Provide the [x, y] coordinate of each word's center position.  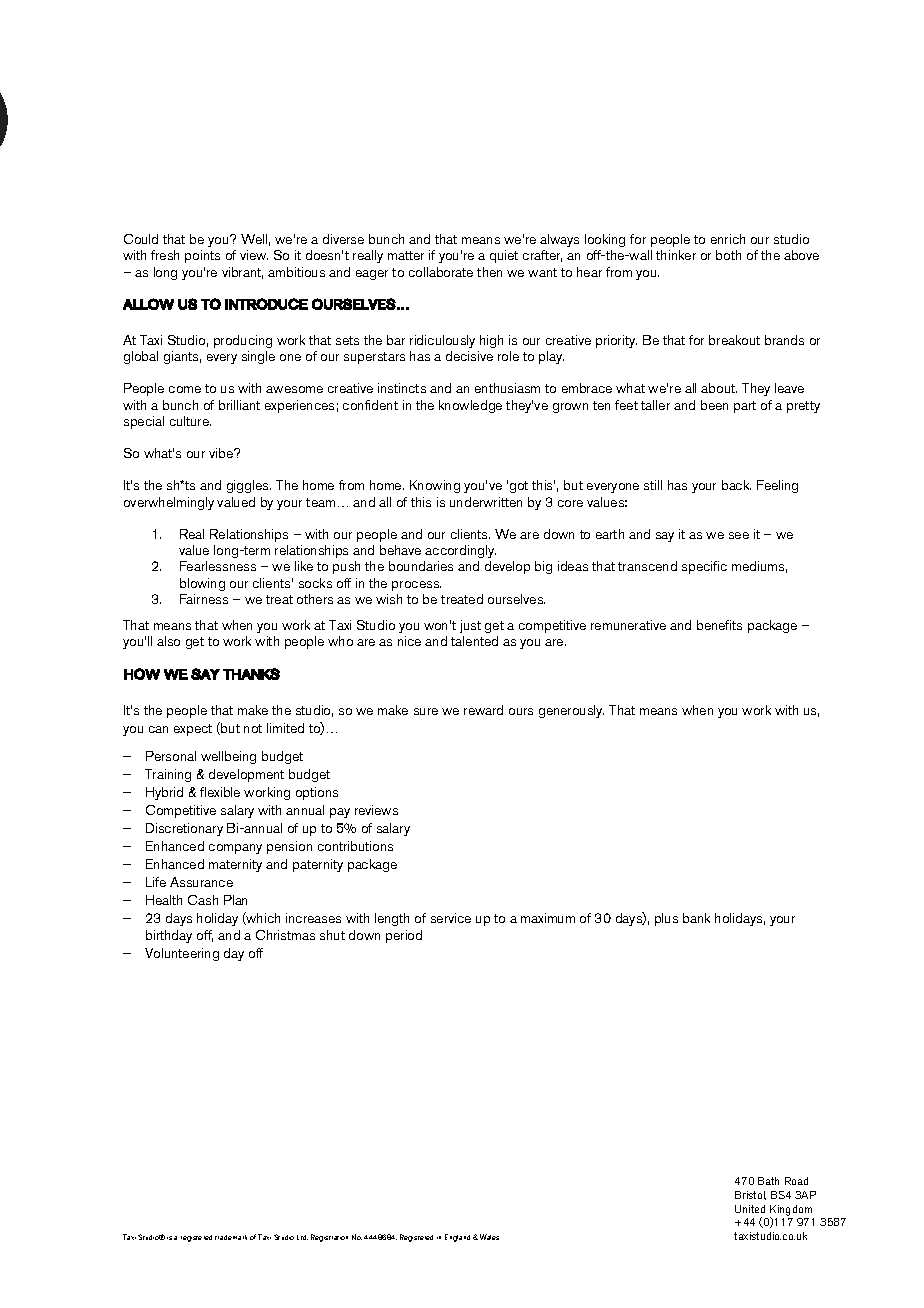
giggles [249, 486]
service [451, 918]
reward [483, 710]
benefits [719, 625]
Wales [489, 1237]
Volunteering [182, 954]
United [750, 1209]
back [736, 485]
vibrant [242, 273]
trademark [231, 1237]
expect [193, 730]
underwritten [486, 502]
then [489, 272]
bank [696, 918]
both [728, 255]
